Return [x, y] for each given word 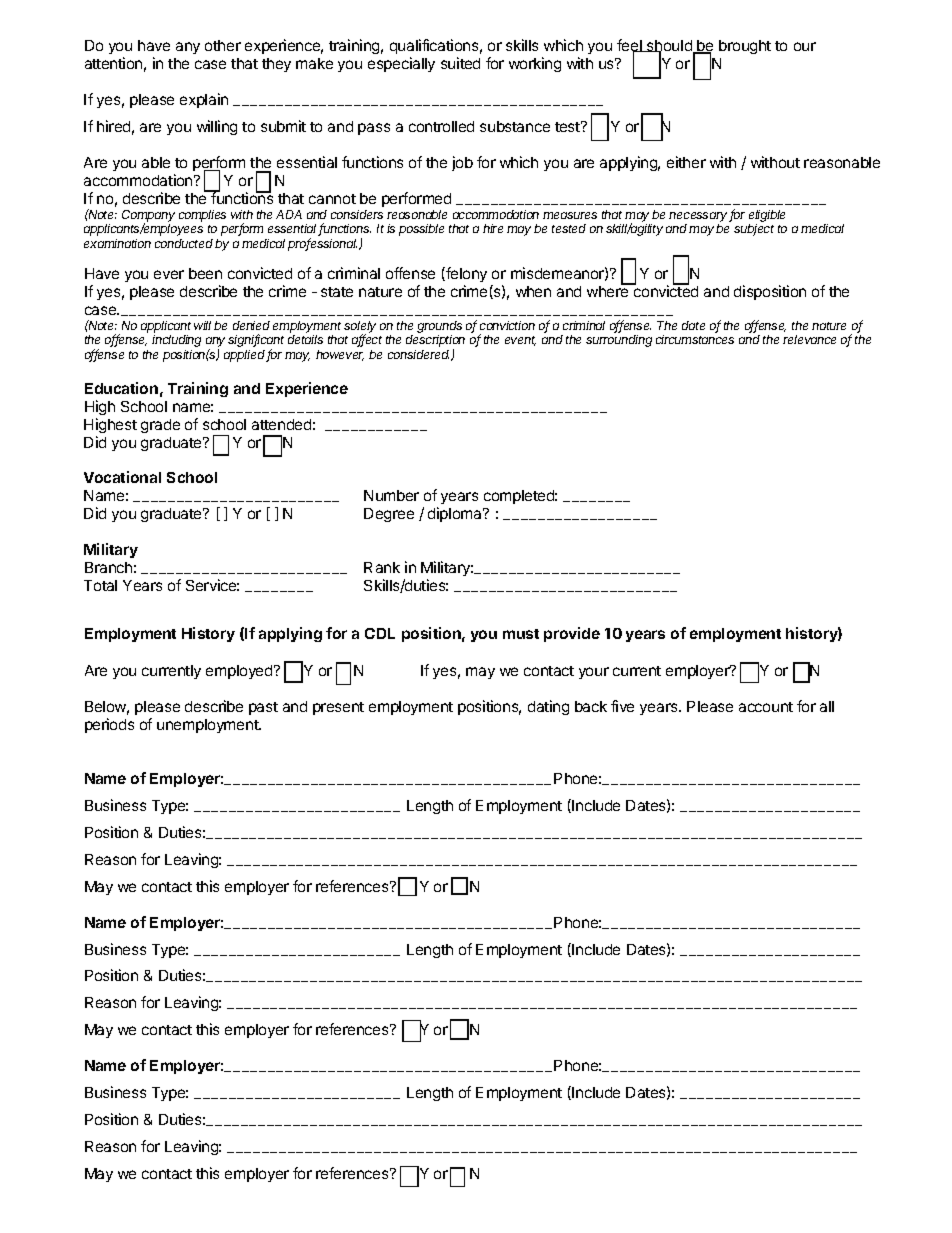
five [622, 706]
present [338, 708]
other [223, 45]
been [205, 273]
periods [109, 725]
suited [460, 63]
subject [754, 230]
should [669, 47]
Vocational [122, 477]
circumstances [695, 339]
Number [391, 495]
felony [465, 274]
